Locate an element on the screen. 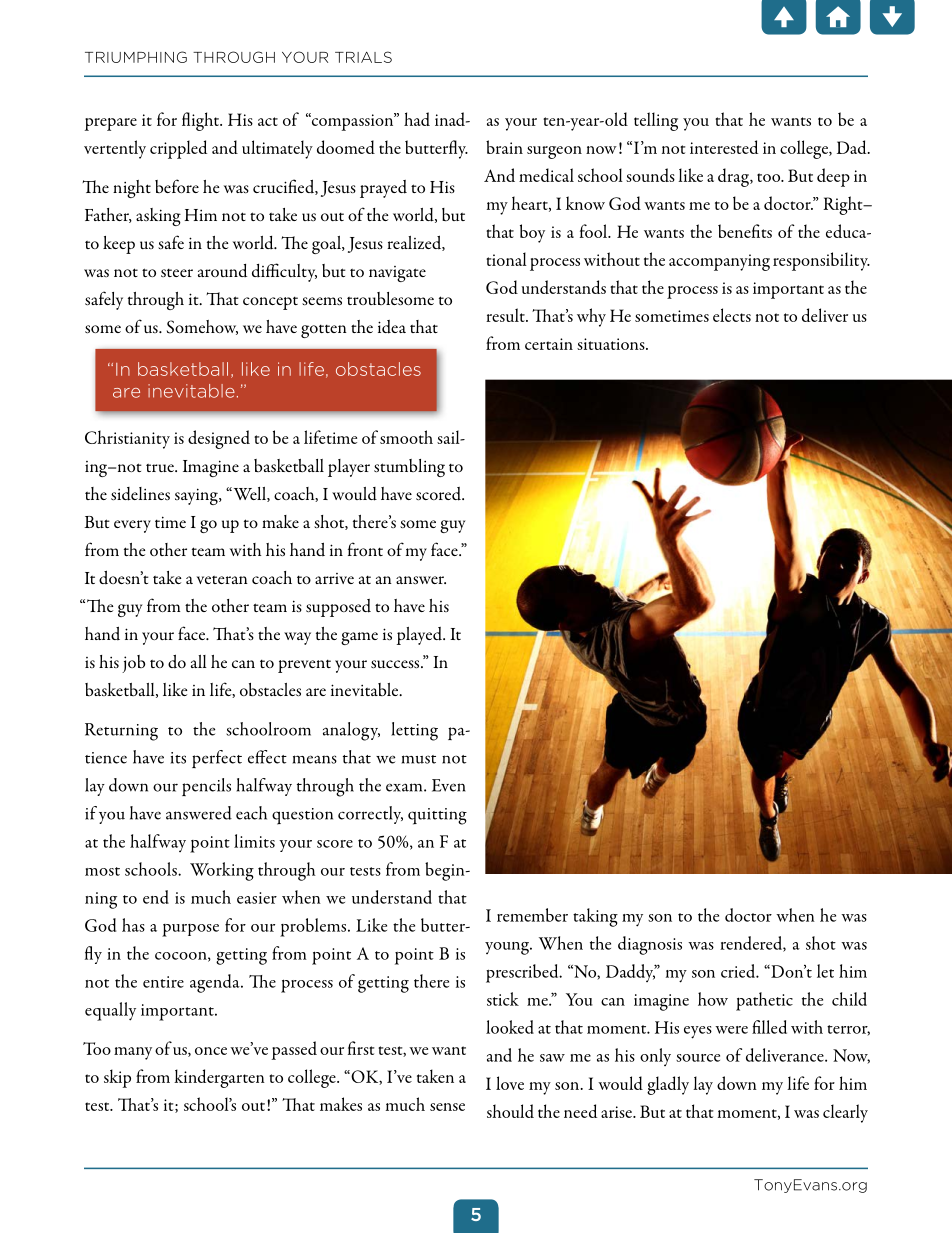 Image resolution: width=952 pixels, height=1233 pixels. kindergarten is located at coordinates (219, 1078).
